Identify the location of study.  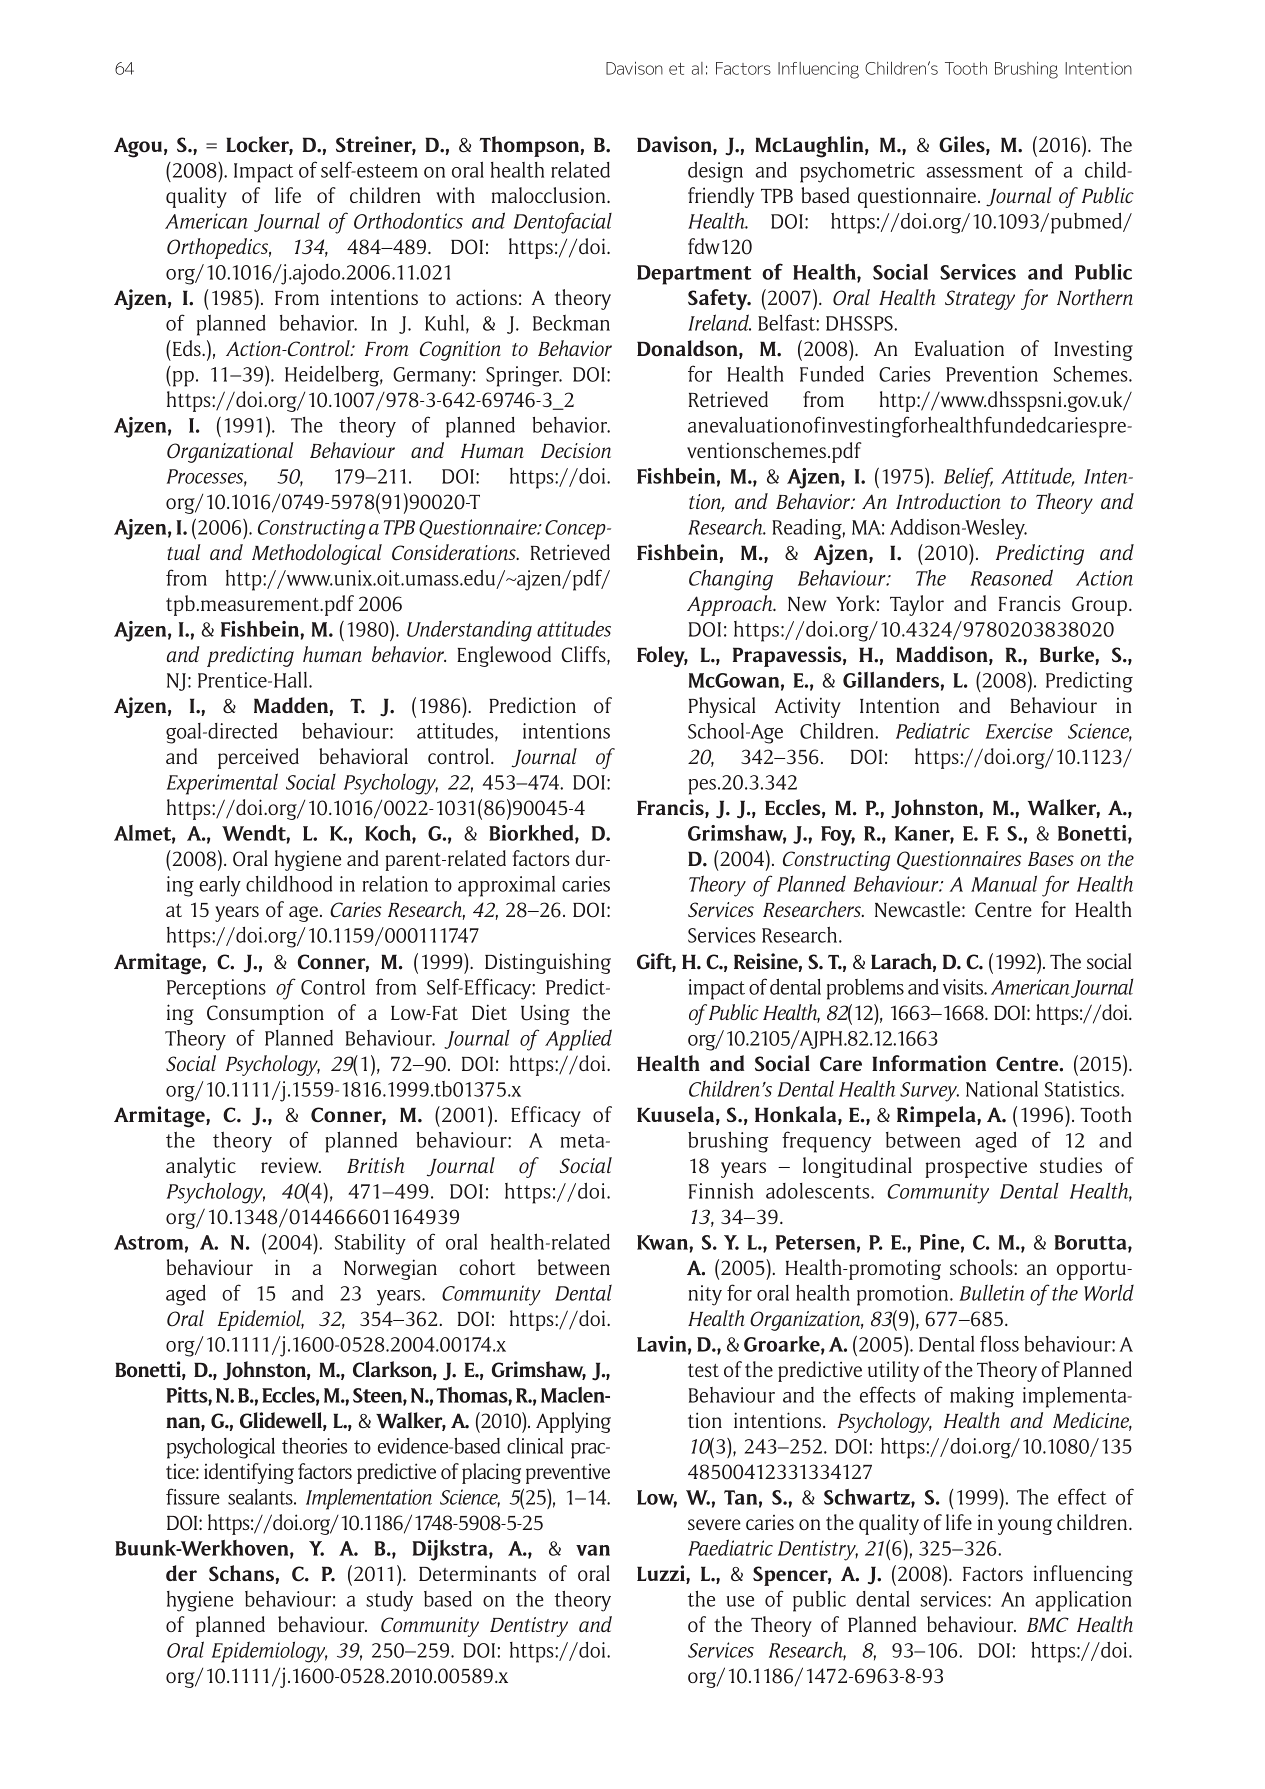
(389, 1601).
